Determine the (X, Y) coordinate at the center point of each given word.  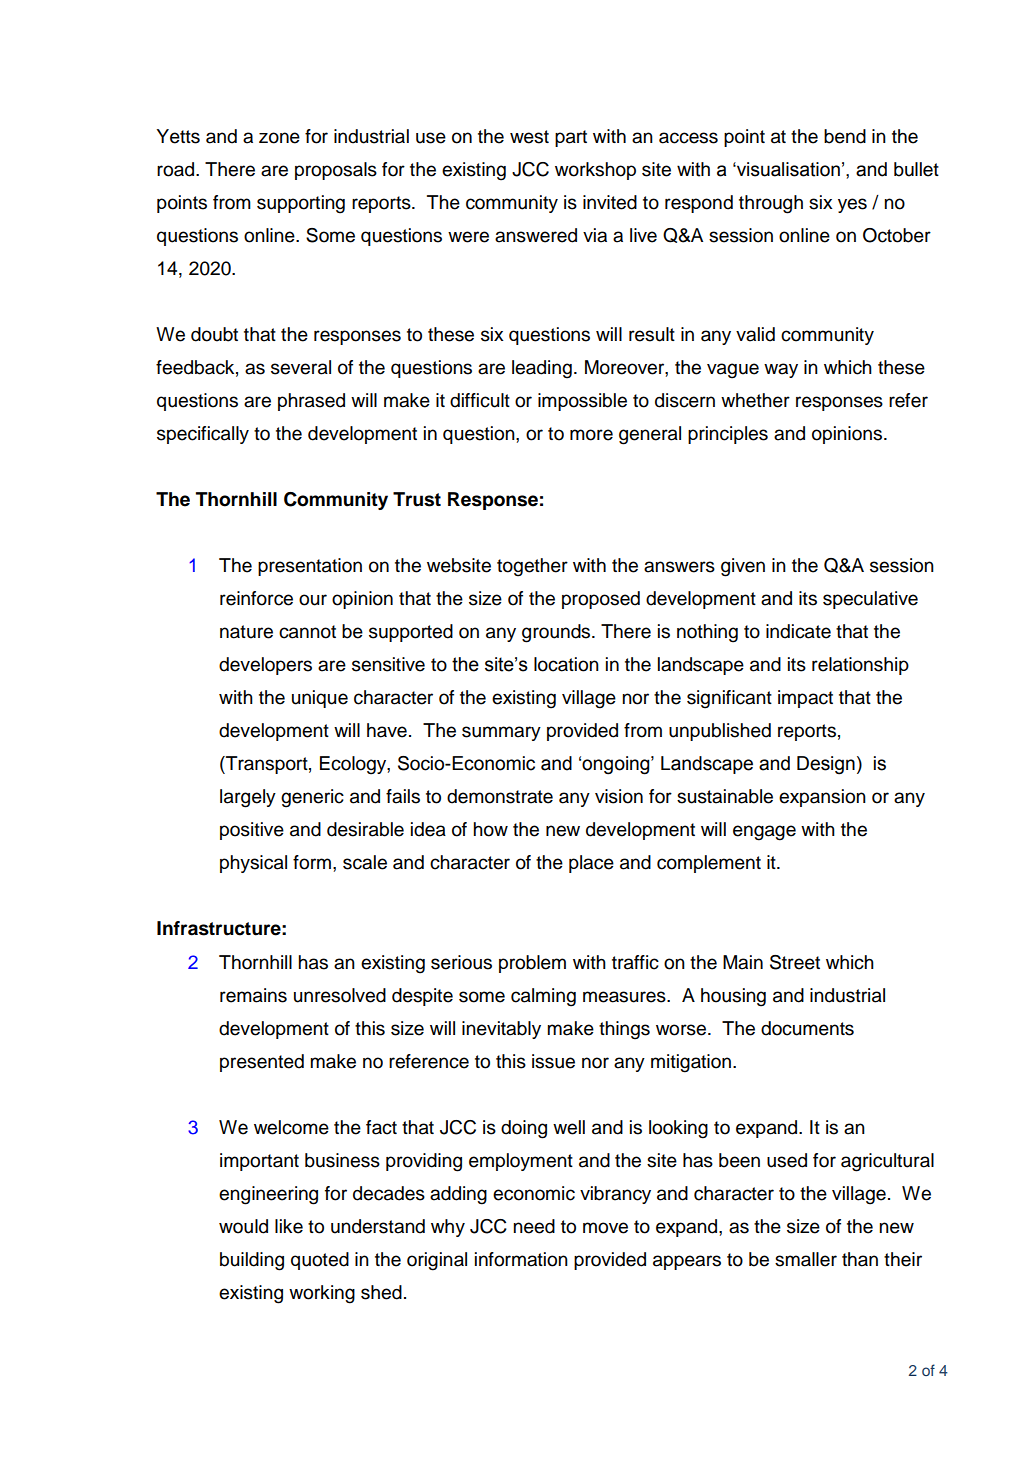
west (529, 137)
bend (845, 136)
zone (279, 138)
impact (805, 699)
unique (320, 699)
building (252, 1261)
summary (501, 733)
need (534, 1226)
